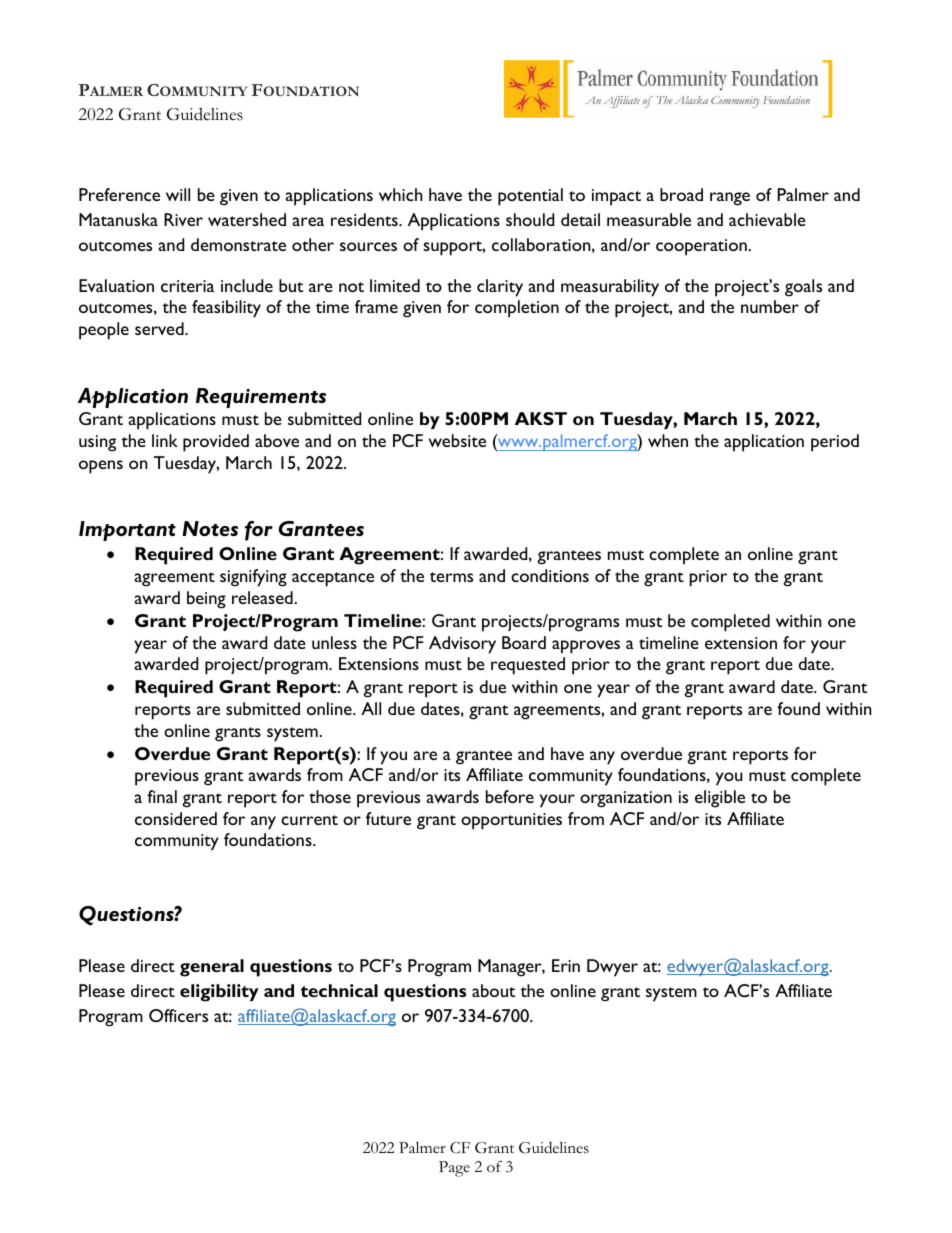 The image size is (952, 1233). I want to click on when, so click(668, 440).
